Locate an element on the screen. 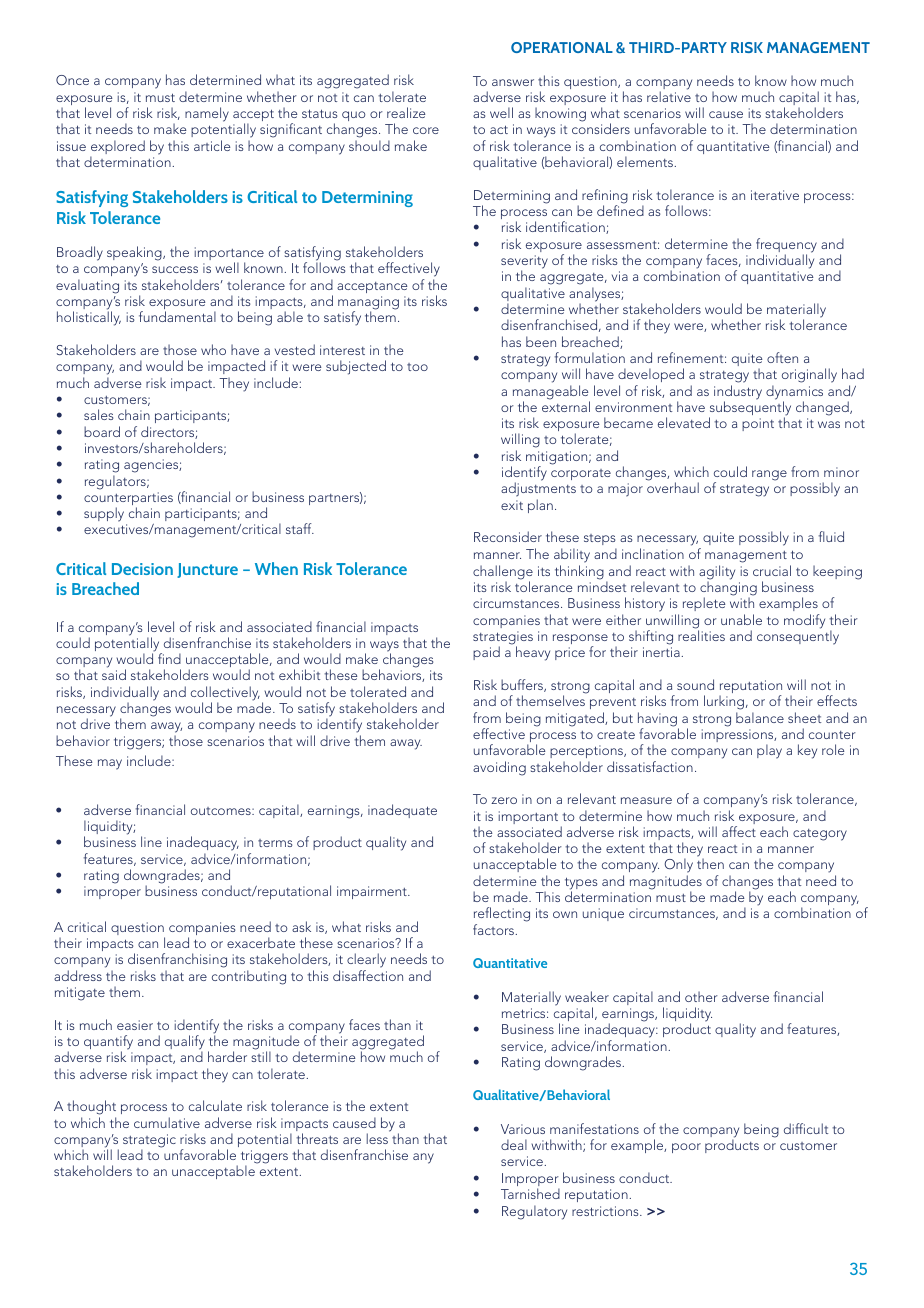  namely is located at coordinates (207, 114).
